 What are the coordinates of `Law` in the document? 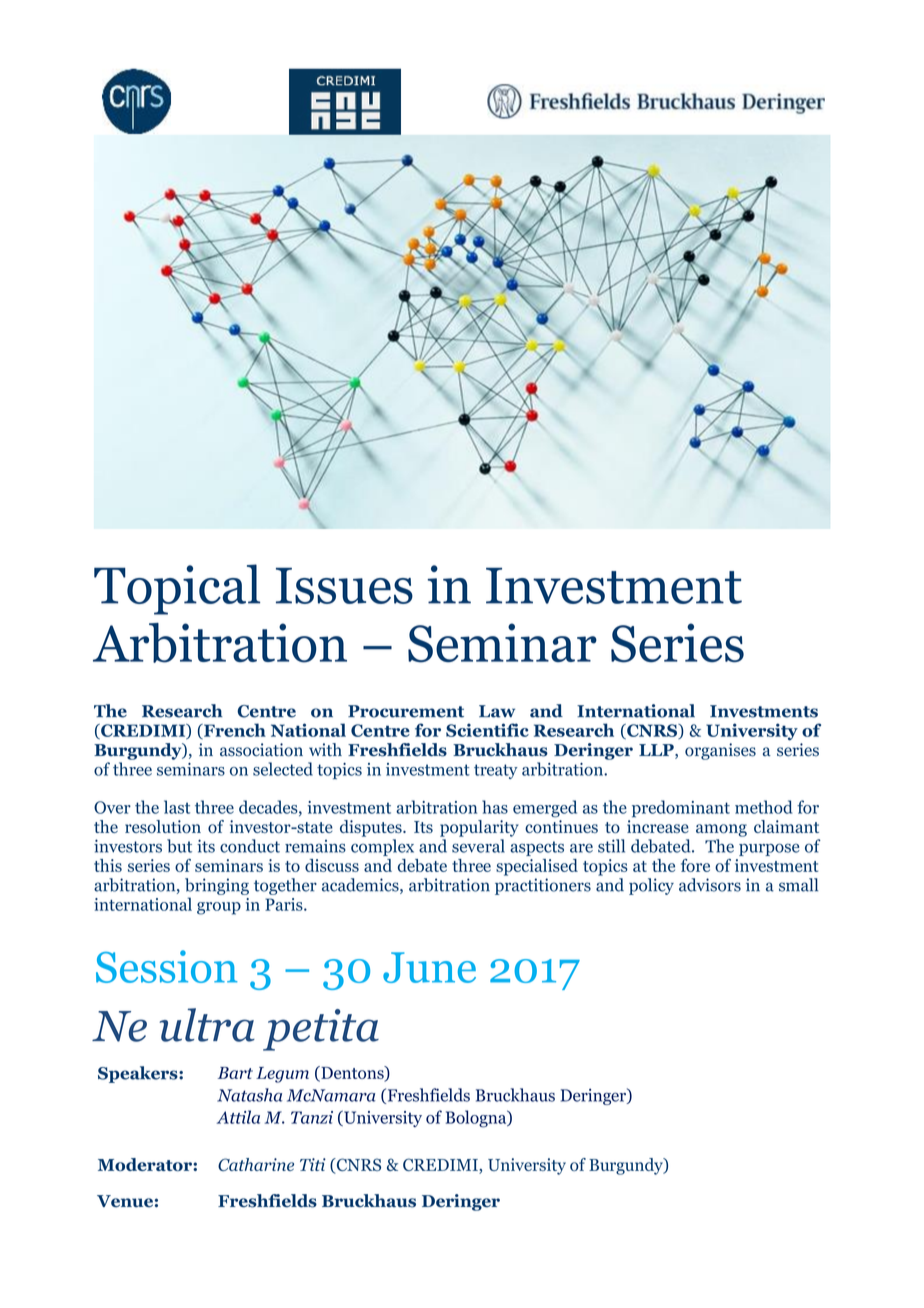 It's located at (497, 711).
